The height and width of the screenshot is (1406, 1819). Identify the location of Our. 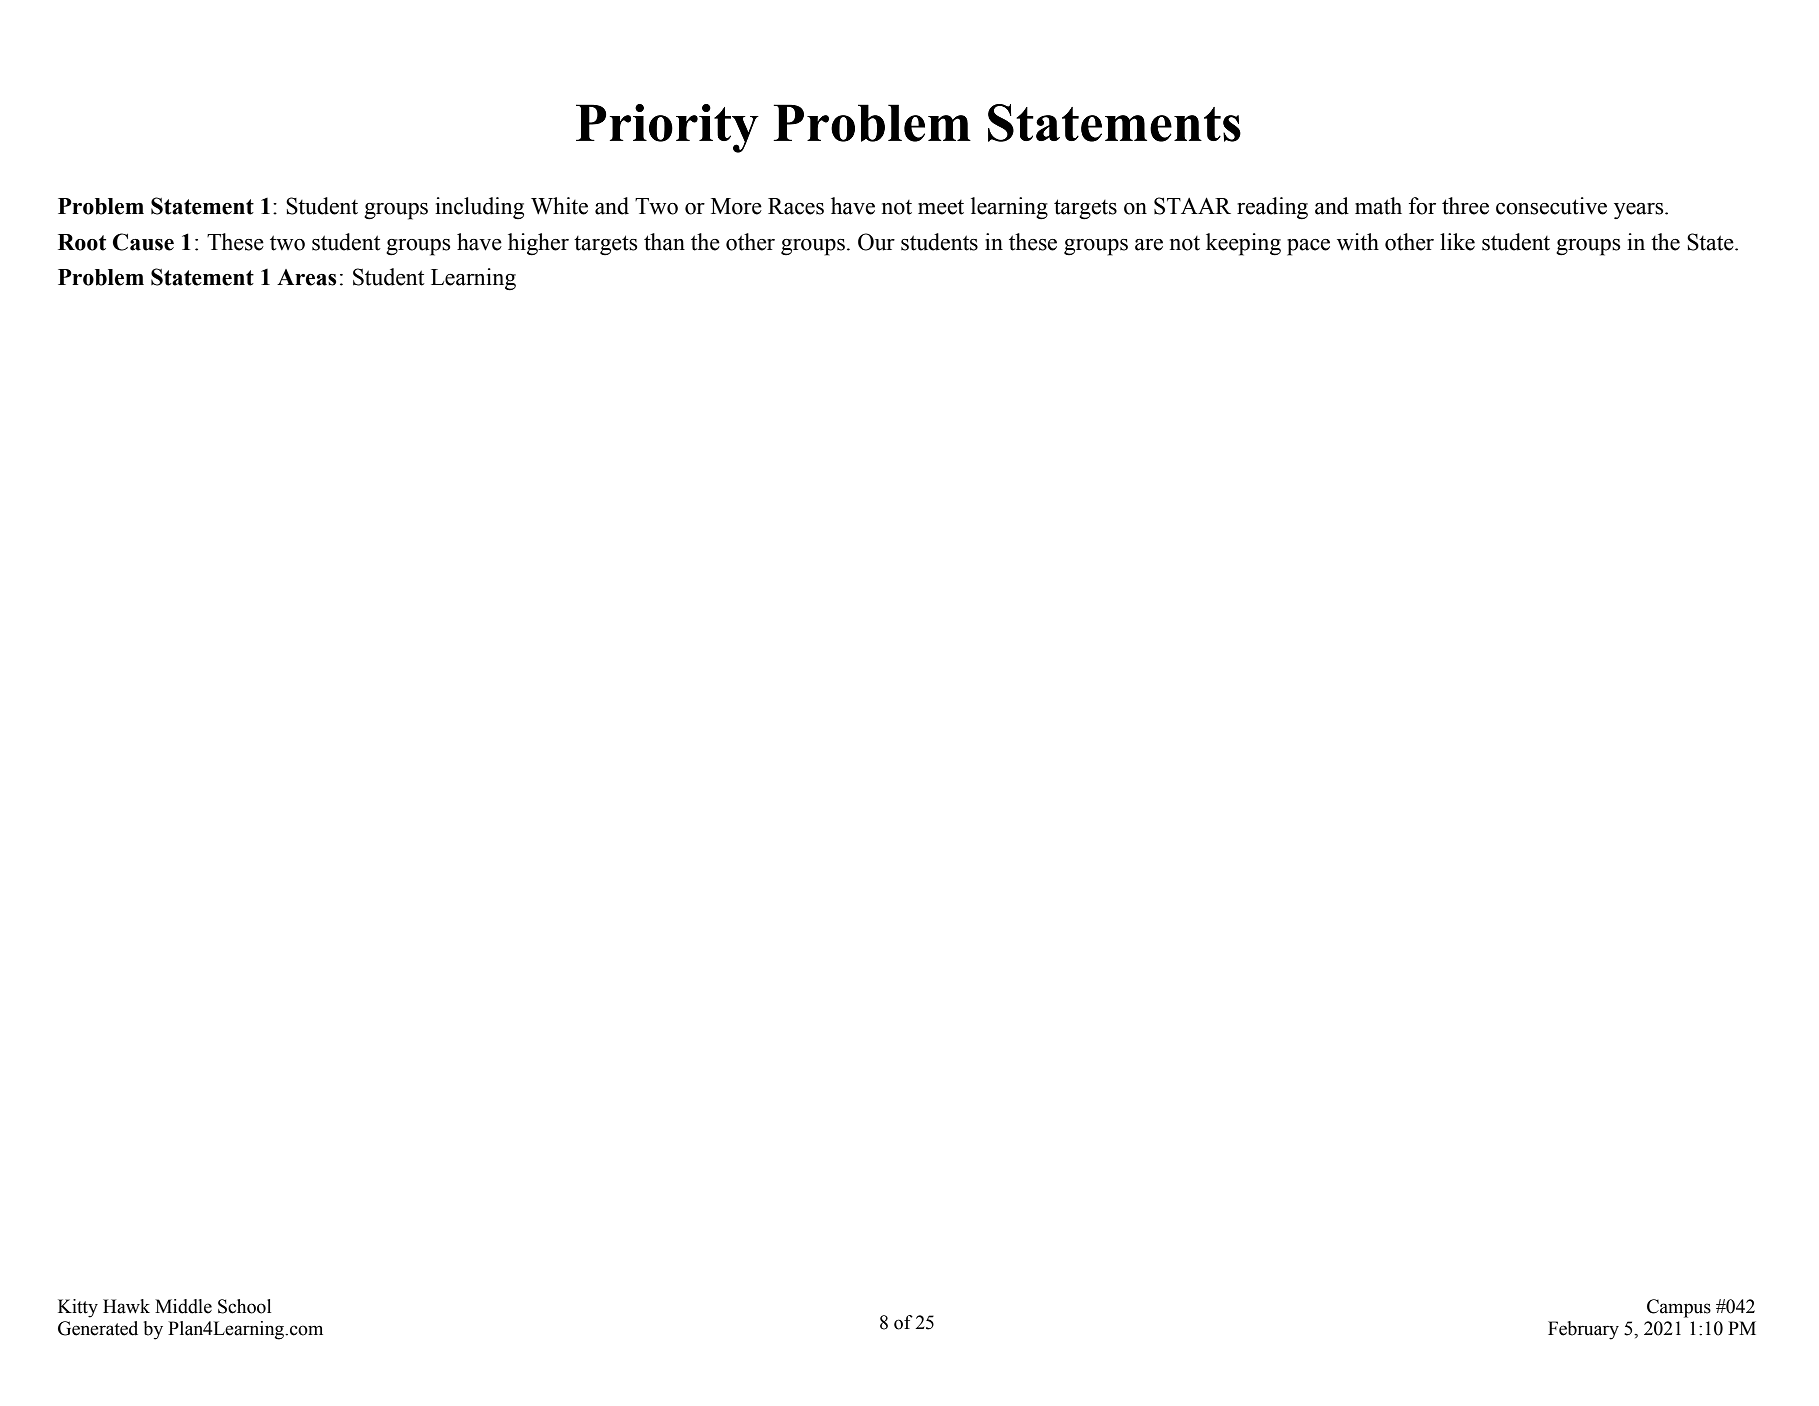
(876, 242).
